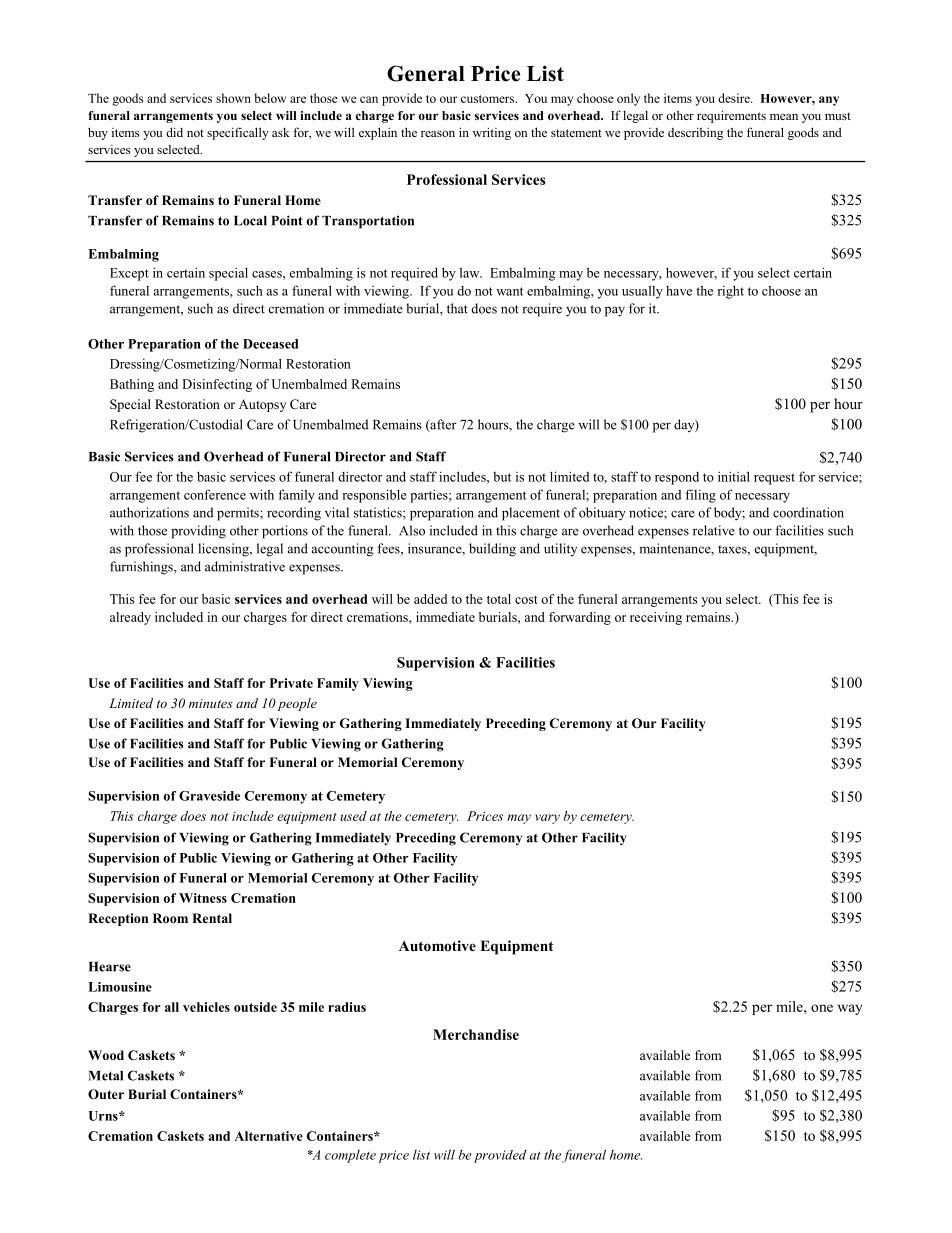  Describe the element at coordinates (502, 477) in the image. I see `but` at that location.
